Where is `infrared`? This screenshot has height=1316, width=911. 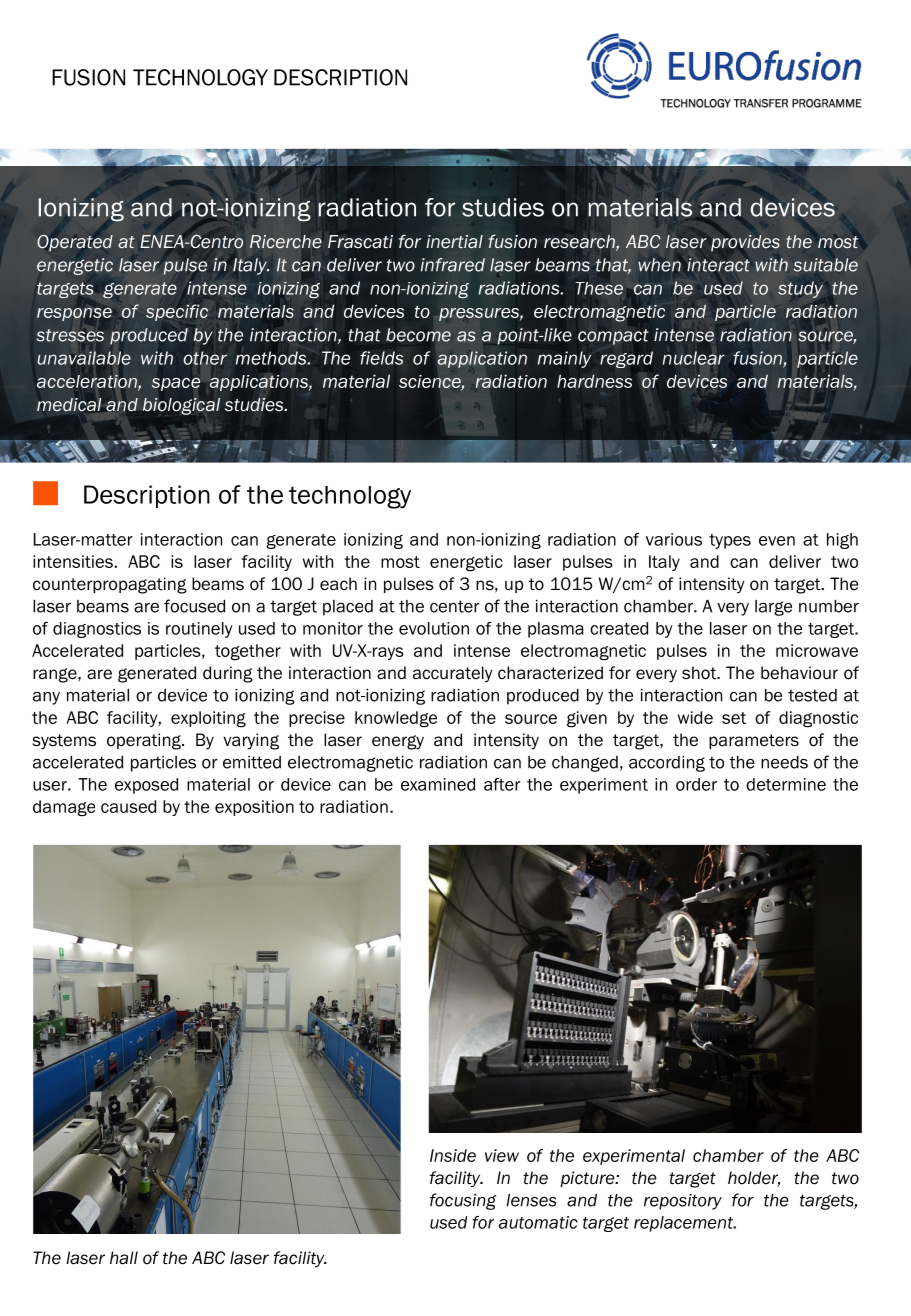 infrared is located at coordinates (453, 265).
